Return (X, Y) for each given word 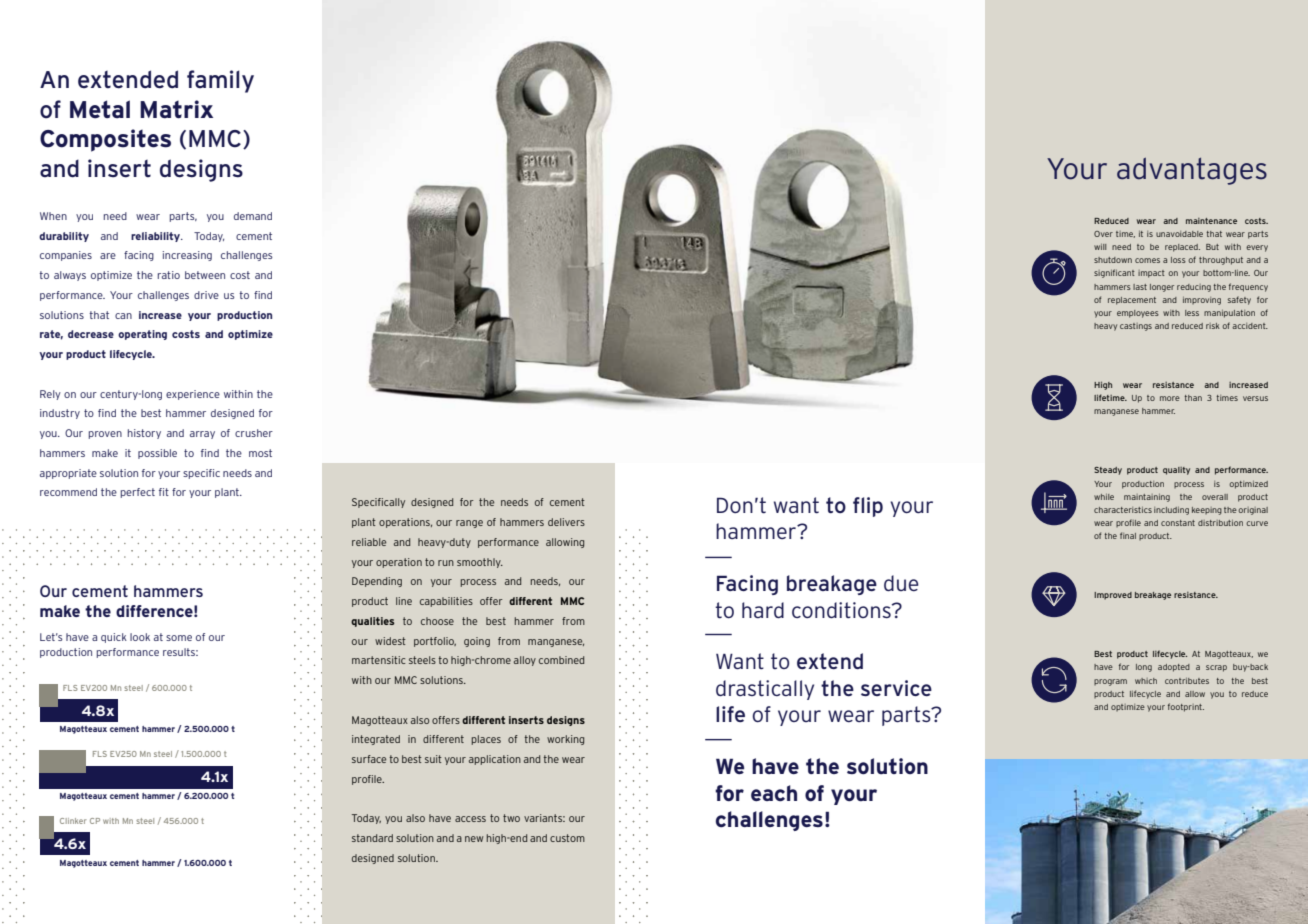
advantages (1192, 171)
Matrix (176, 109)
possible (157, 454)
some (179, 638)
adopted (1174, 668)
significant (1114, 273)
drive (206, 295)
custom (567, 838)
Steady (1108, 471)
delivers (566, 522)
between (205, 275)
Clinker (73, 821)
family (220, 81)
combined (561, 660)
